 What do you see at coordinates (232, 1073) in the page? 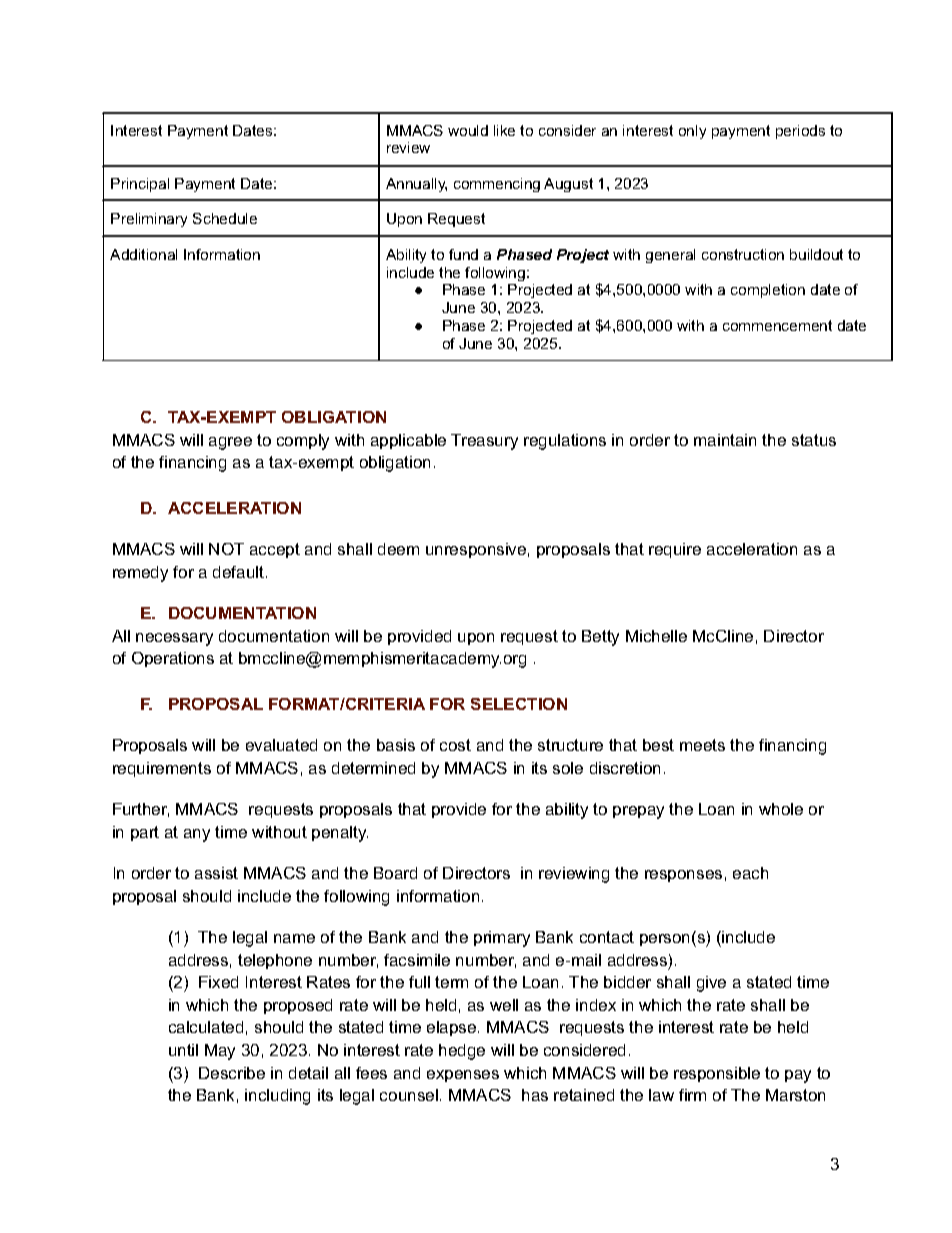
I see `Describe` at bounding box center [232, 1073].
